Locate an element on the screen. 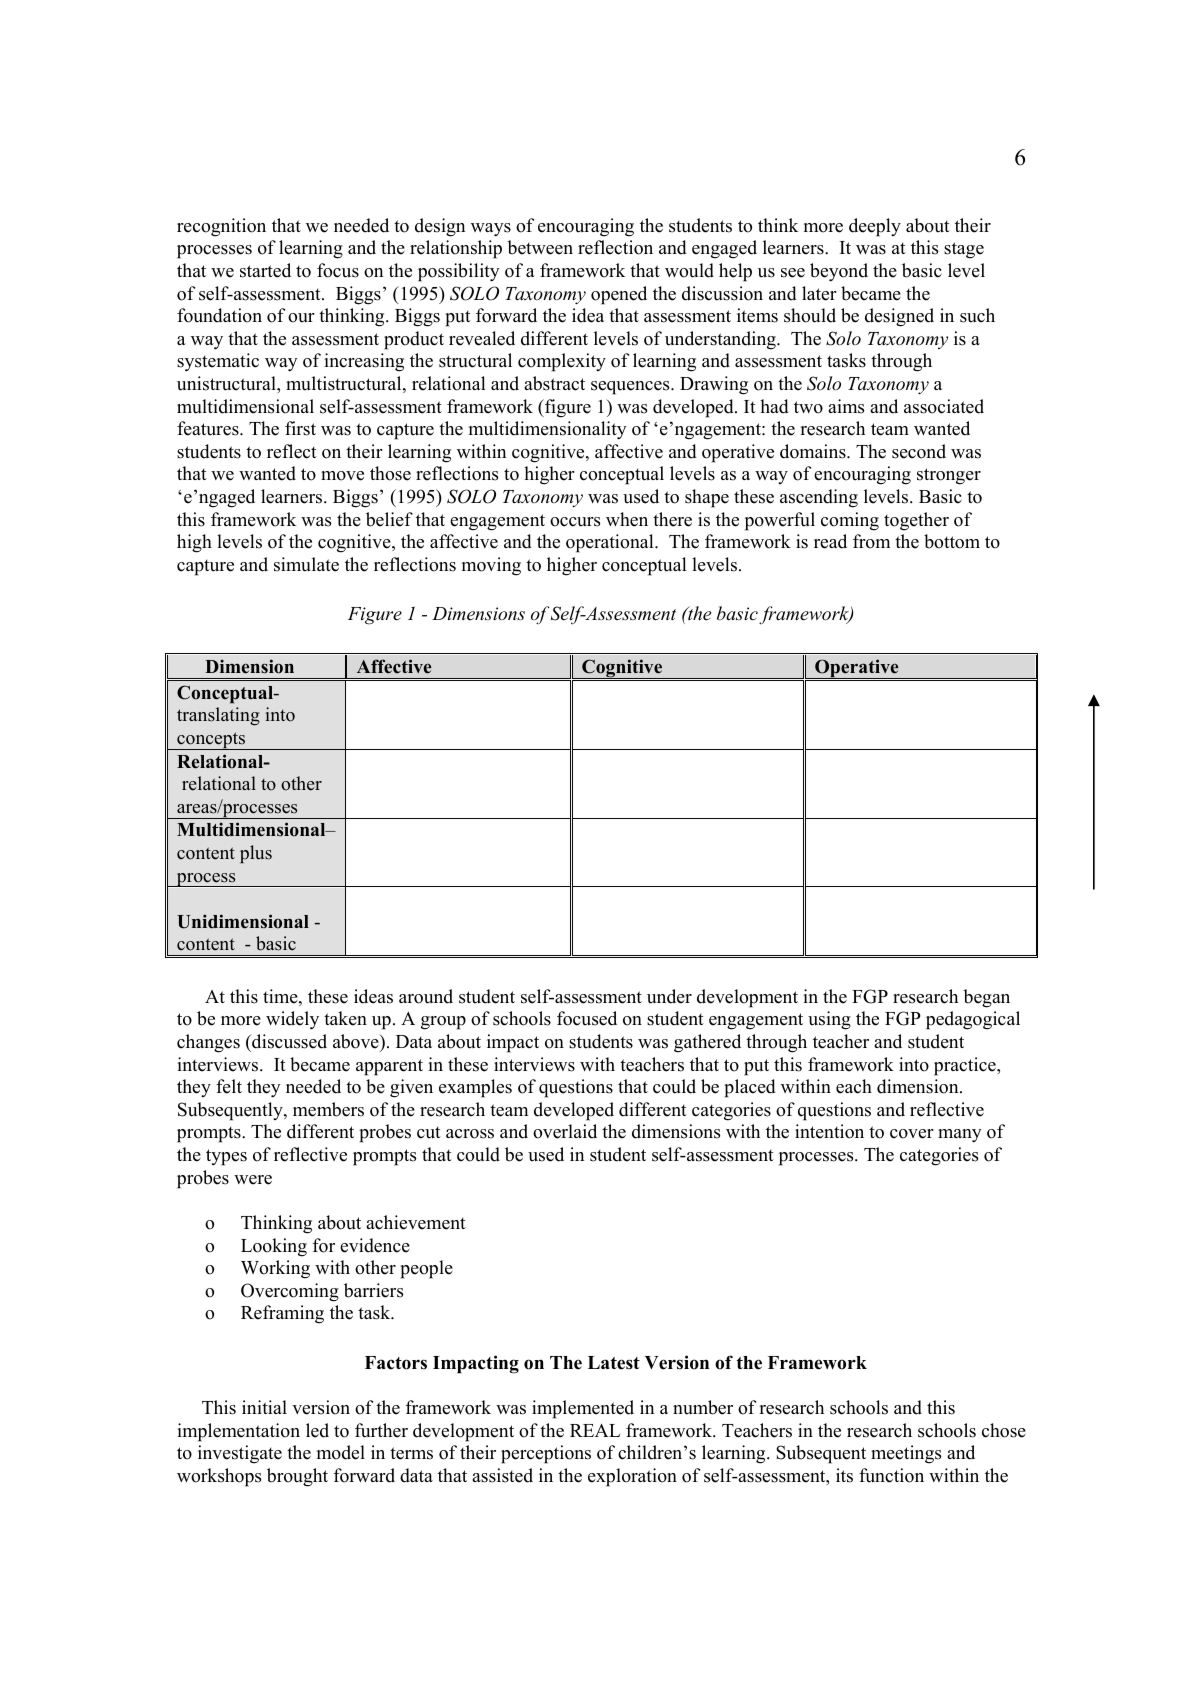 The width and height of the screenshot is (1203, 1702). REAL is located at coordinates (595, 1430).
